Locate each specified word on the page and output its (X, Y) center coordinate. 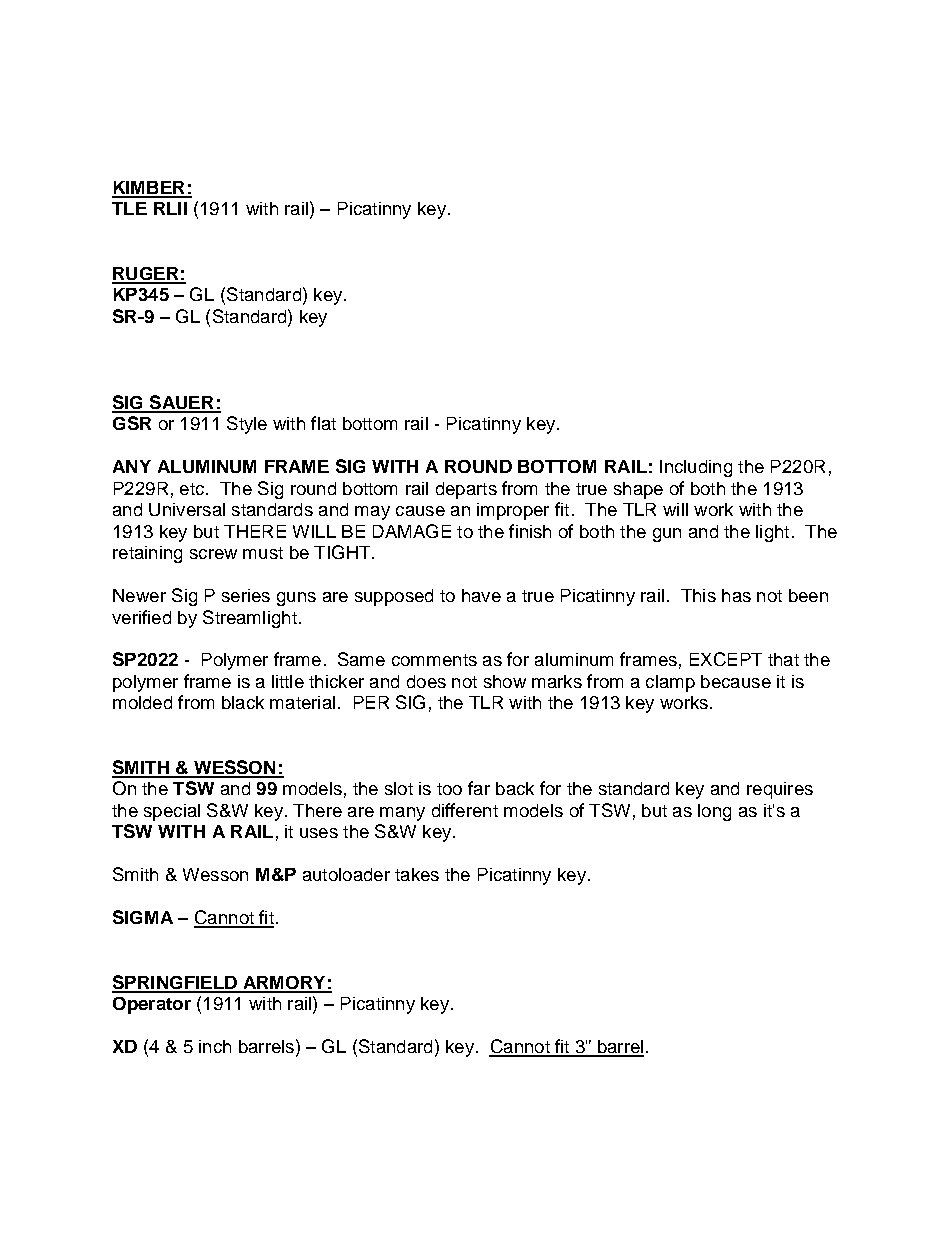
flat (323, 423)
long (714, 812)
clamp (670, 683)
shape (638, 490)
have (481, 595)
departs (466, 490)
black (243, 702)
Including (696, 468)
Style (247, 425)
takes (417, 874)
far (479, 788)
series (246, 595)
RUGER (146, 275)
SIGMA (143, 917)
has (736, 595)
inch (215, 1046)
